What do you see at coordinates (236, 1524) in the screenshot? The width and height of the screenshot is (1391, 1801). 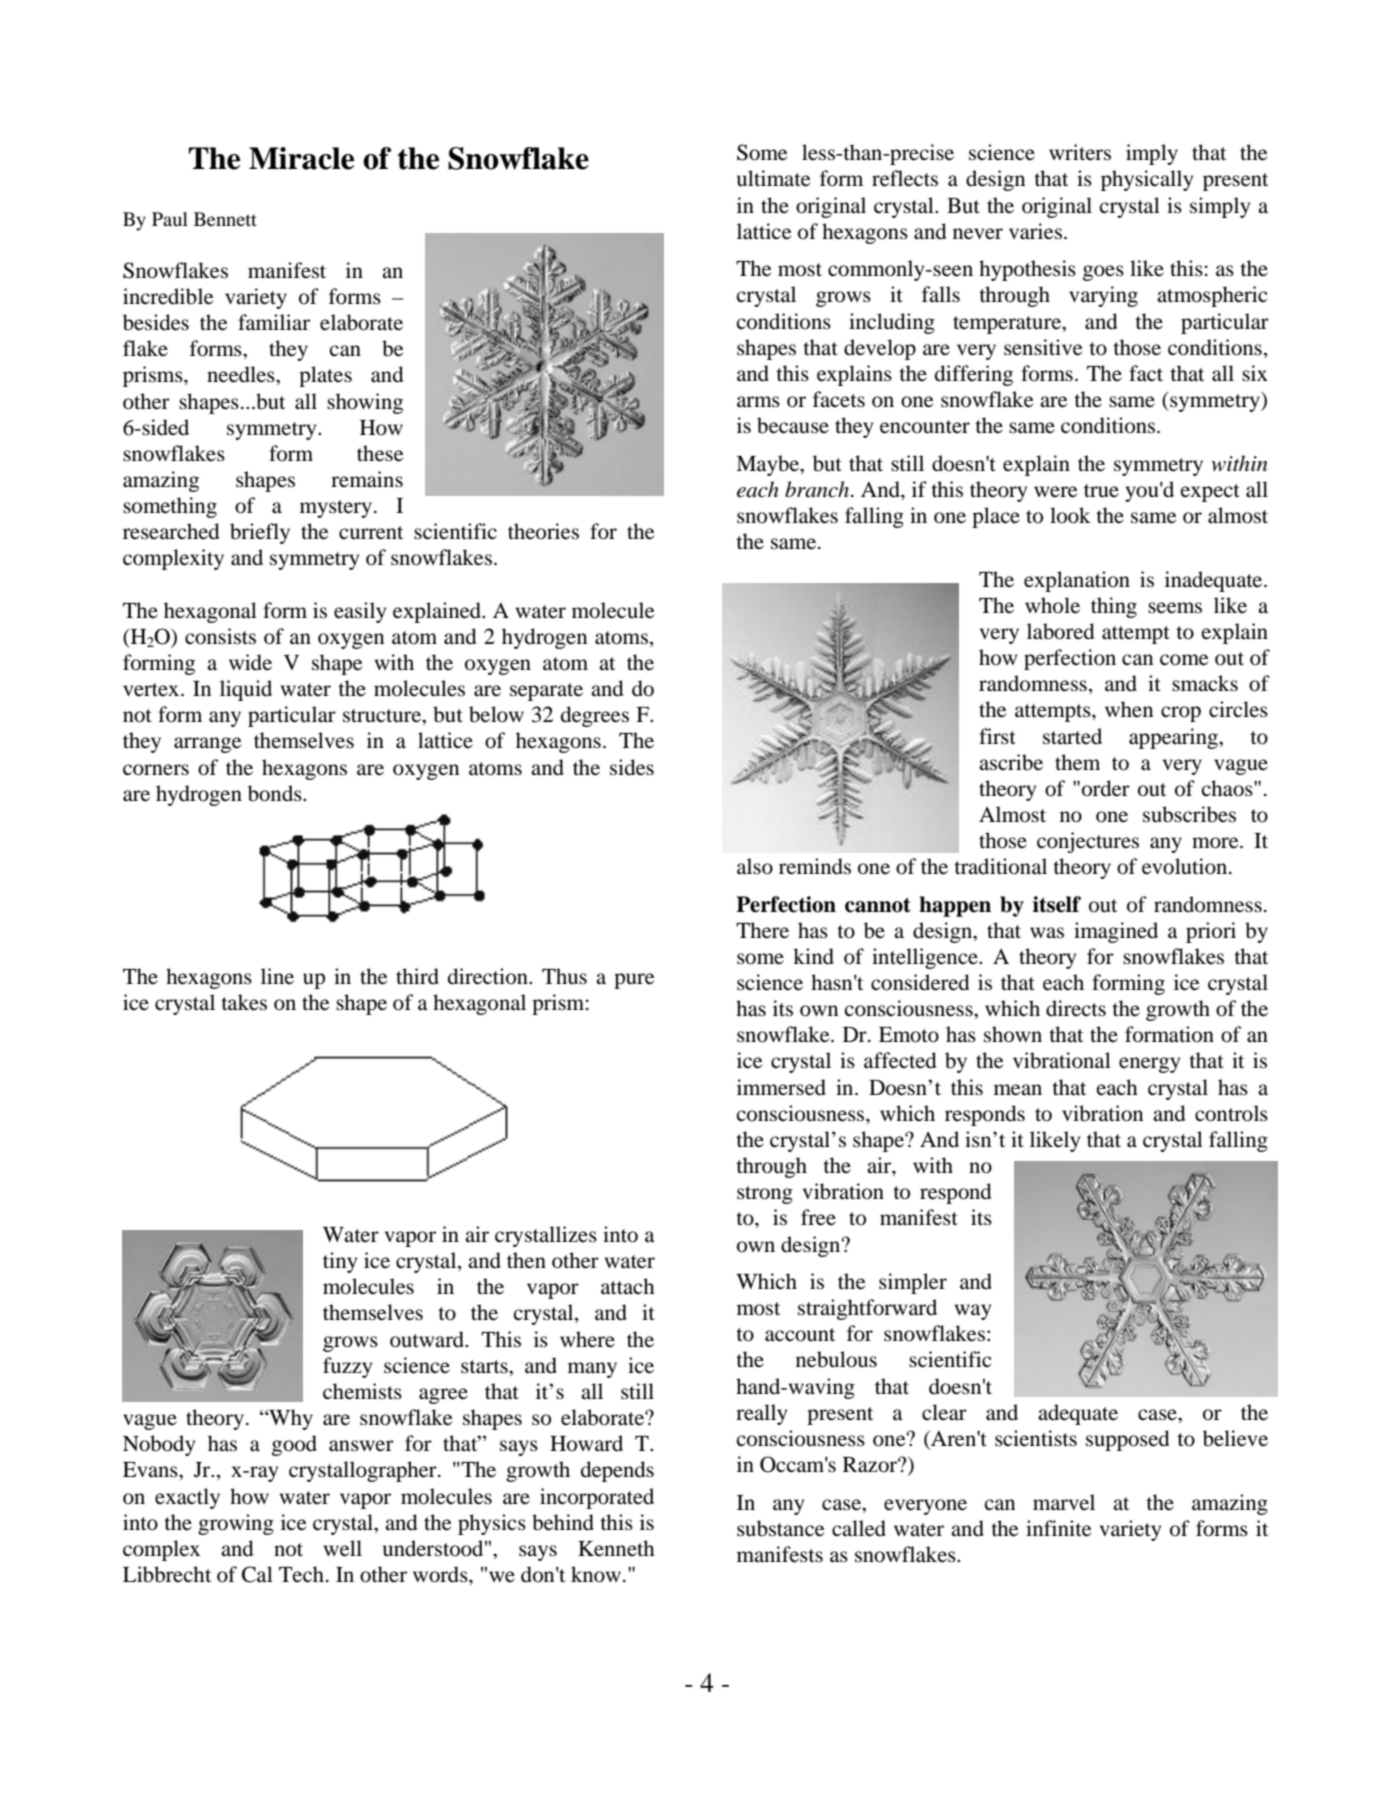 I see `growing` at bounding box center [236, 1524].
